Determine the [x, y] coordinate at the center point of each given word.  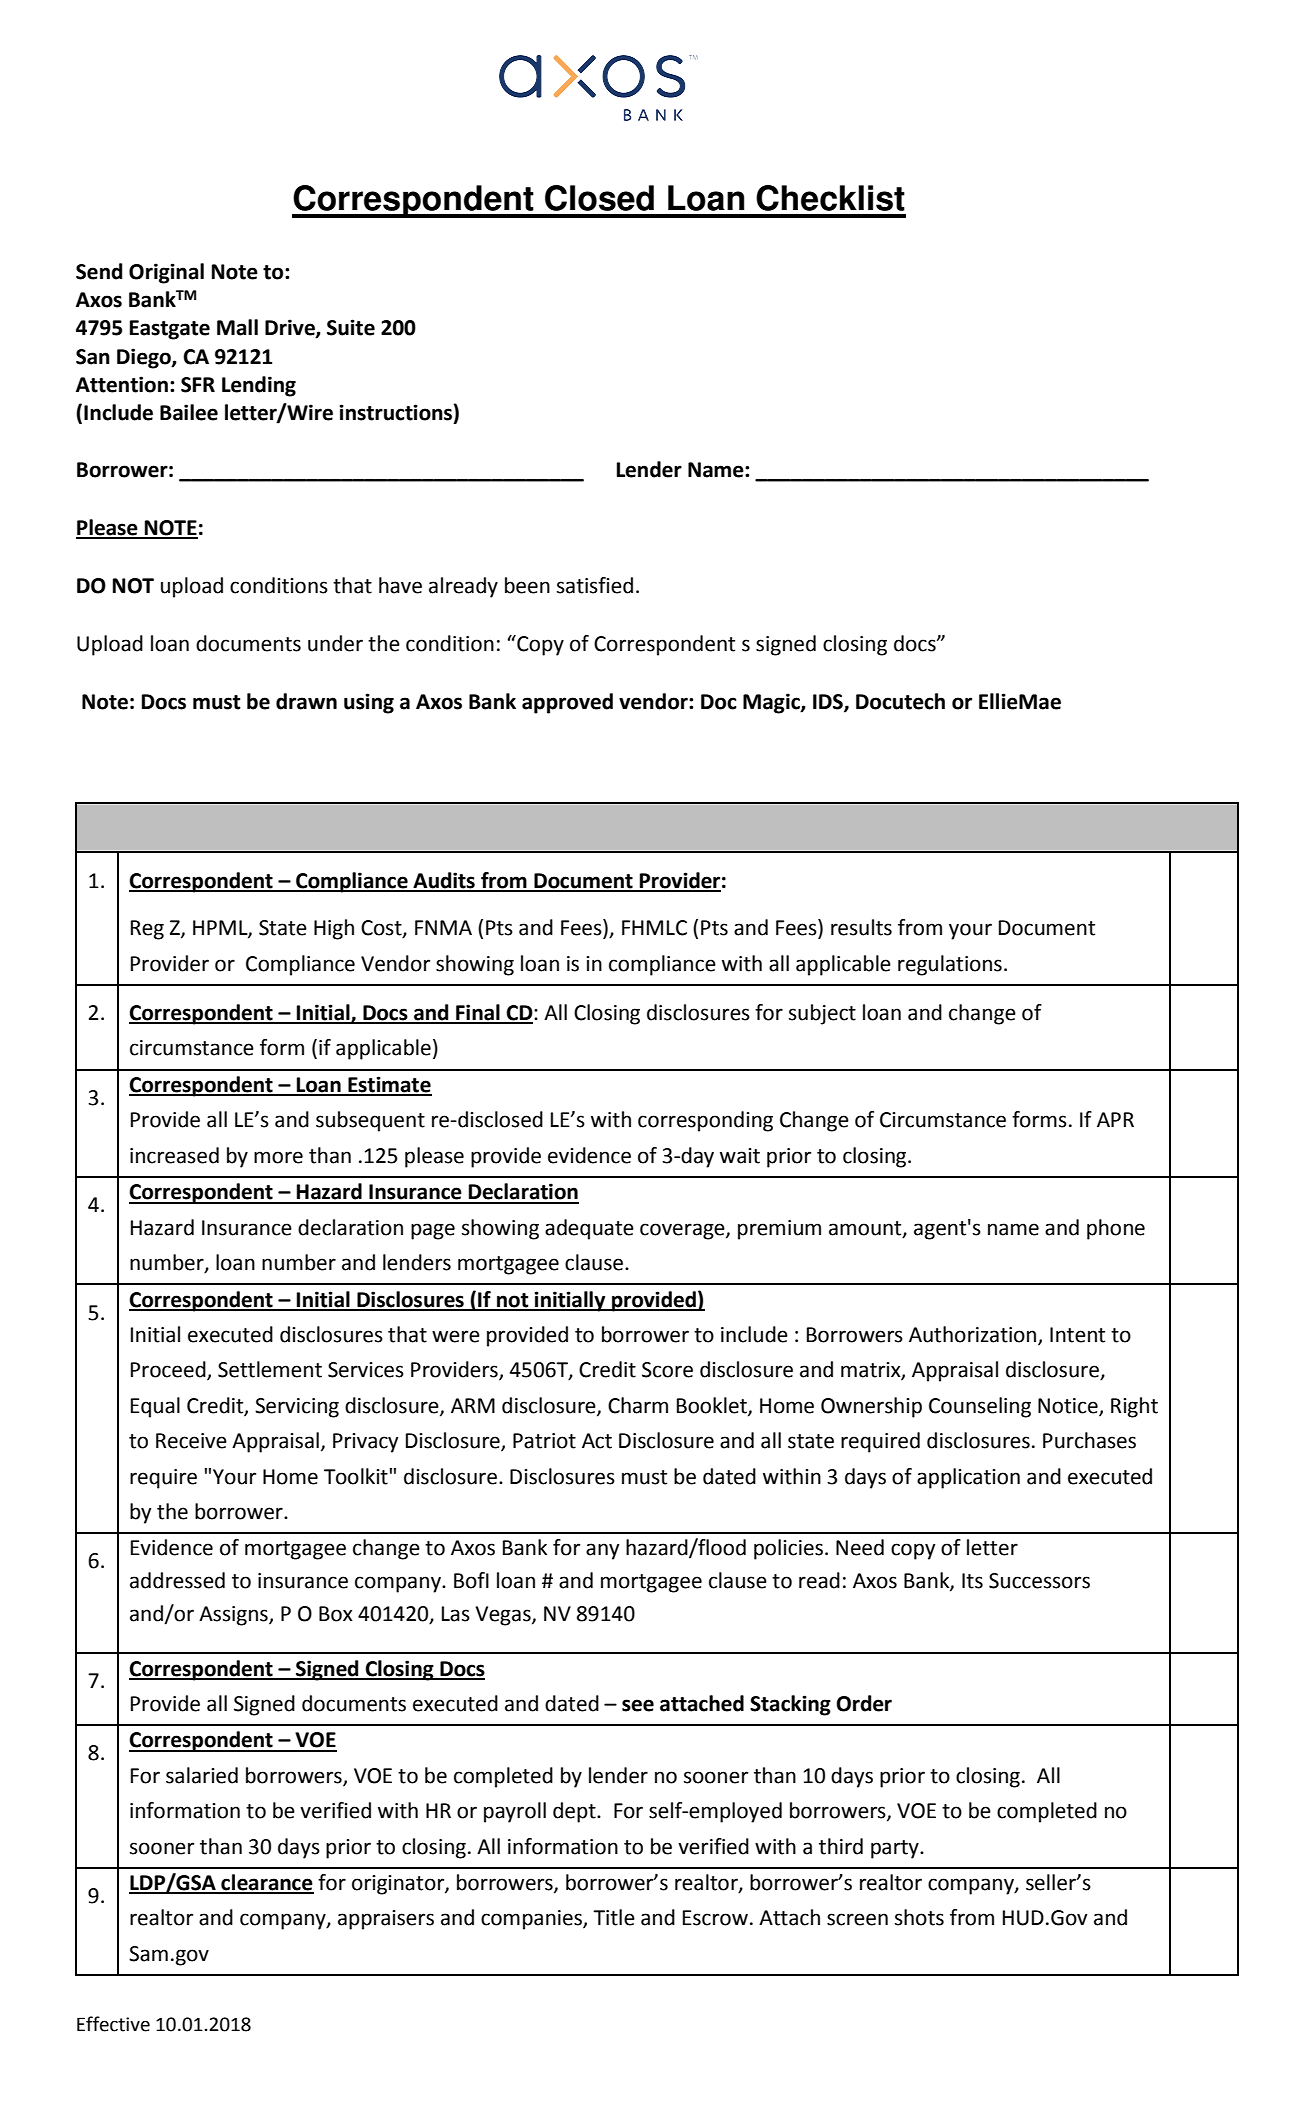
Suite [351, 327]
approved [567, 703]
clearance [266, 1883]
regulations [950, 965]
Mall [237, 327]
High [334, 929]
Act [597, 1441]
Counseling [980, 1407]
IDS [829, 702]
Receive [191, 1441]
